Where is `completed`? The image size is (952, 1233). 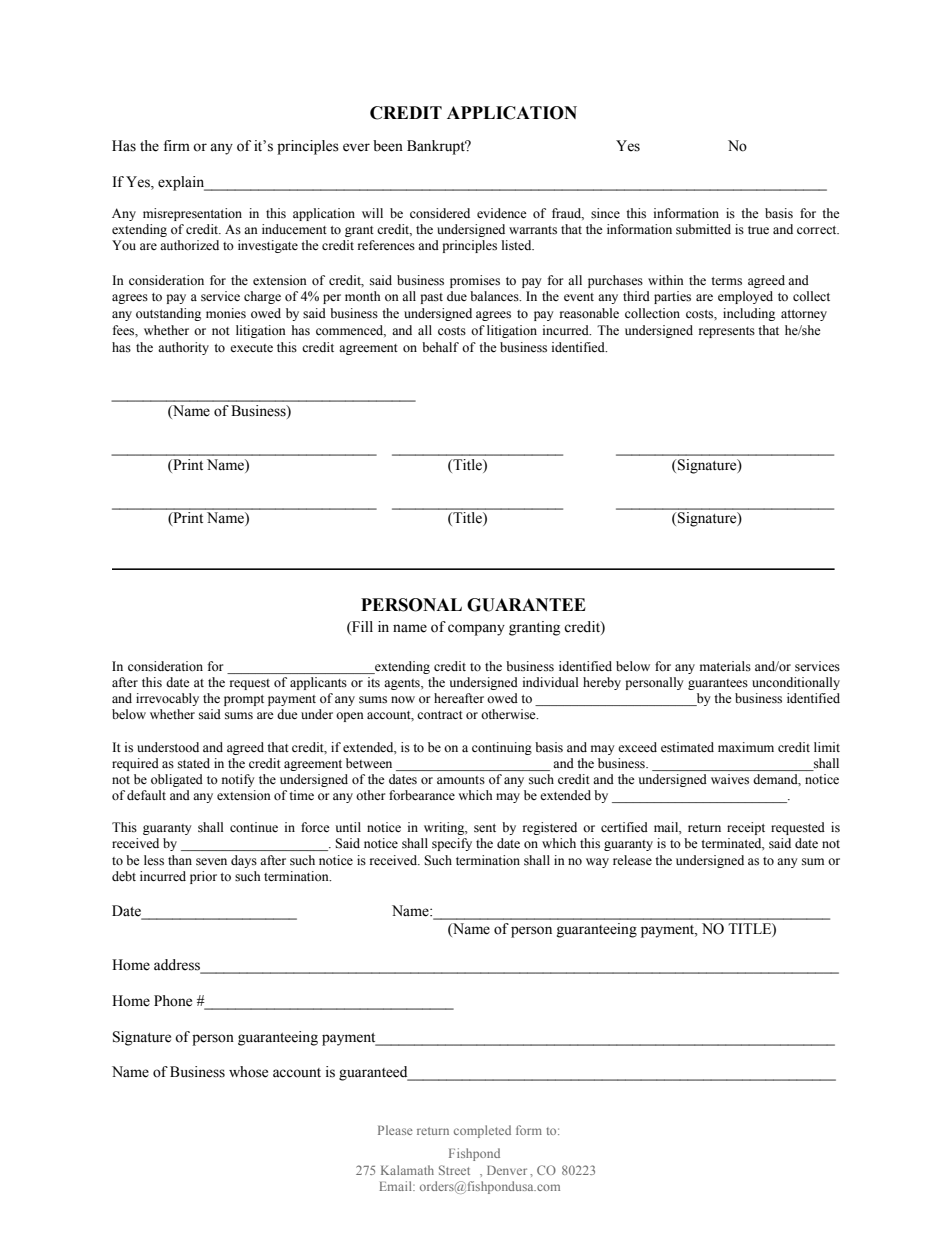
completed is located at coordinates (482, 1131).
